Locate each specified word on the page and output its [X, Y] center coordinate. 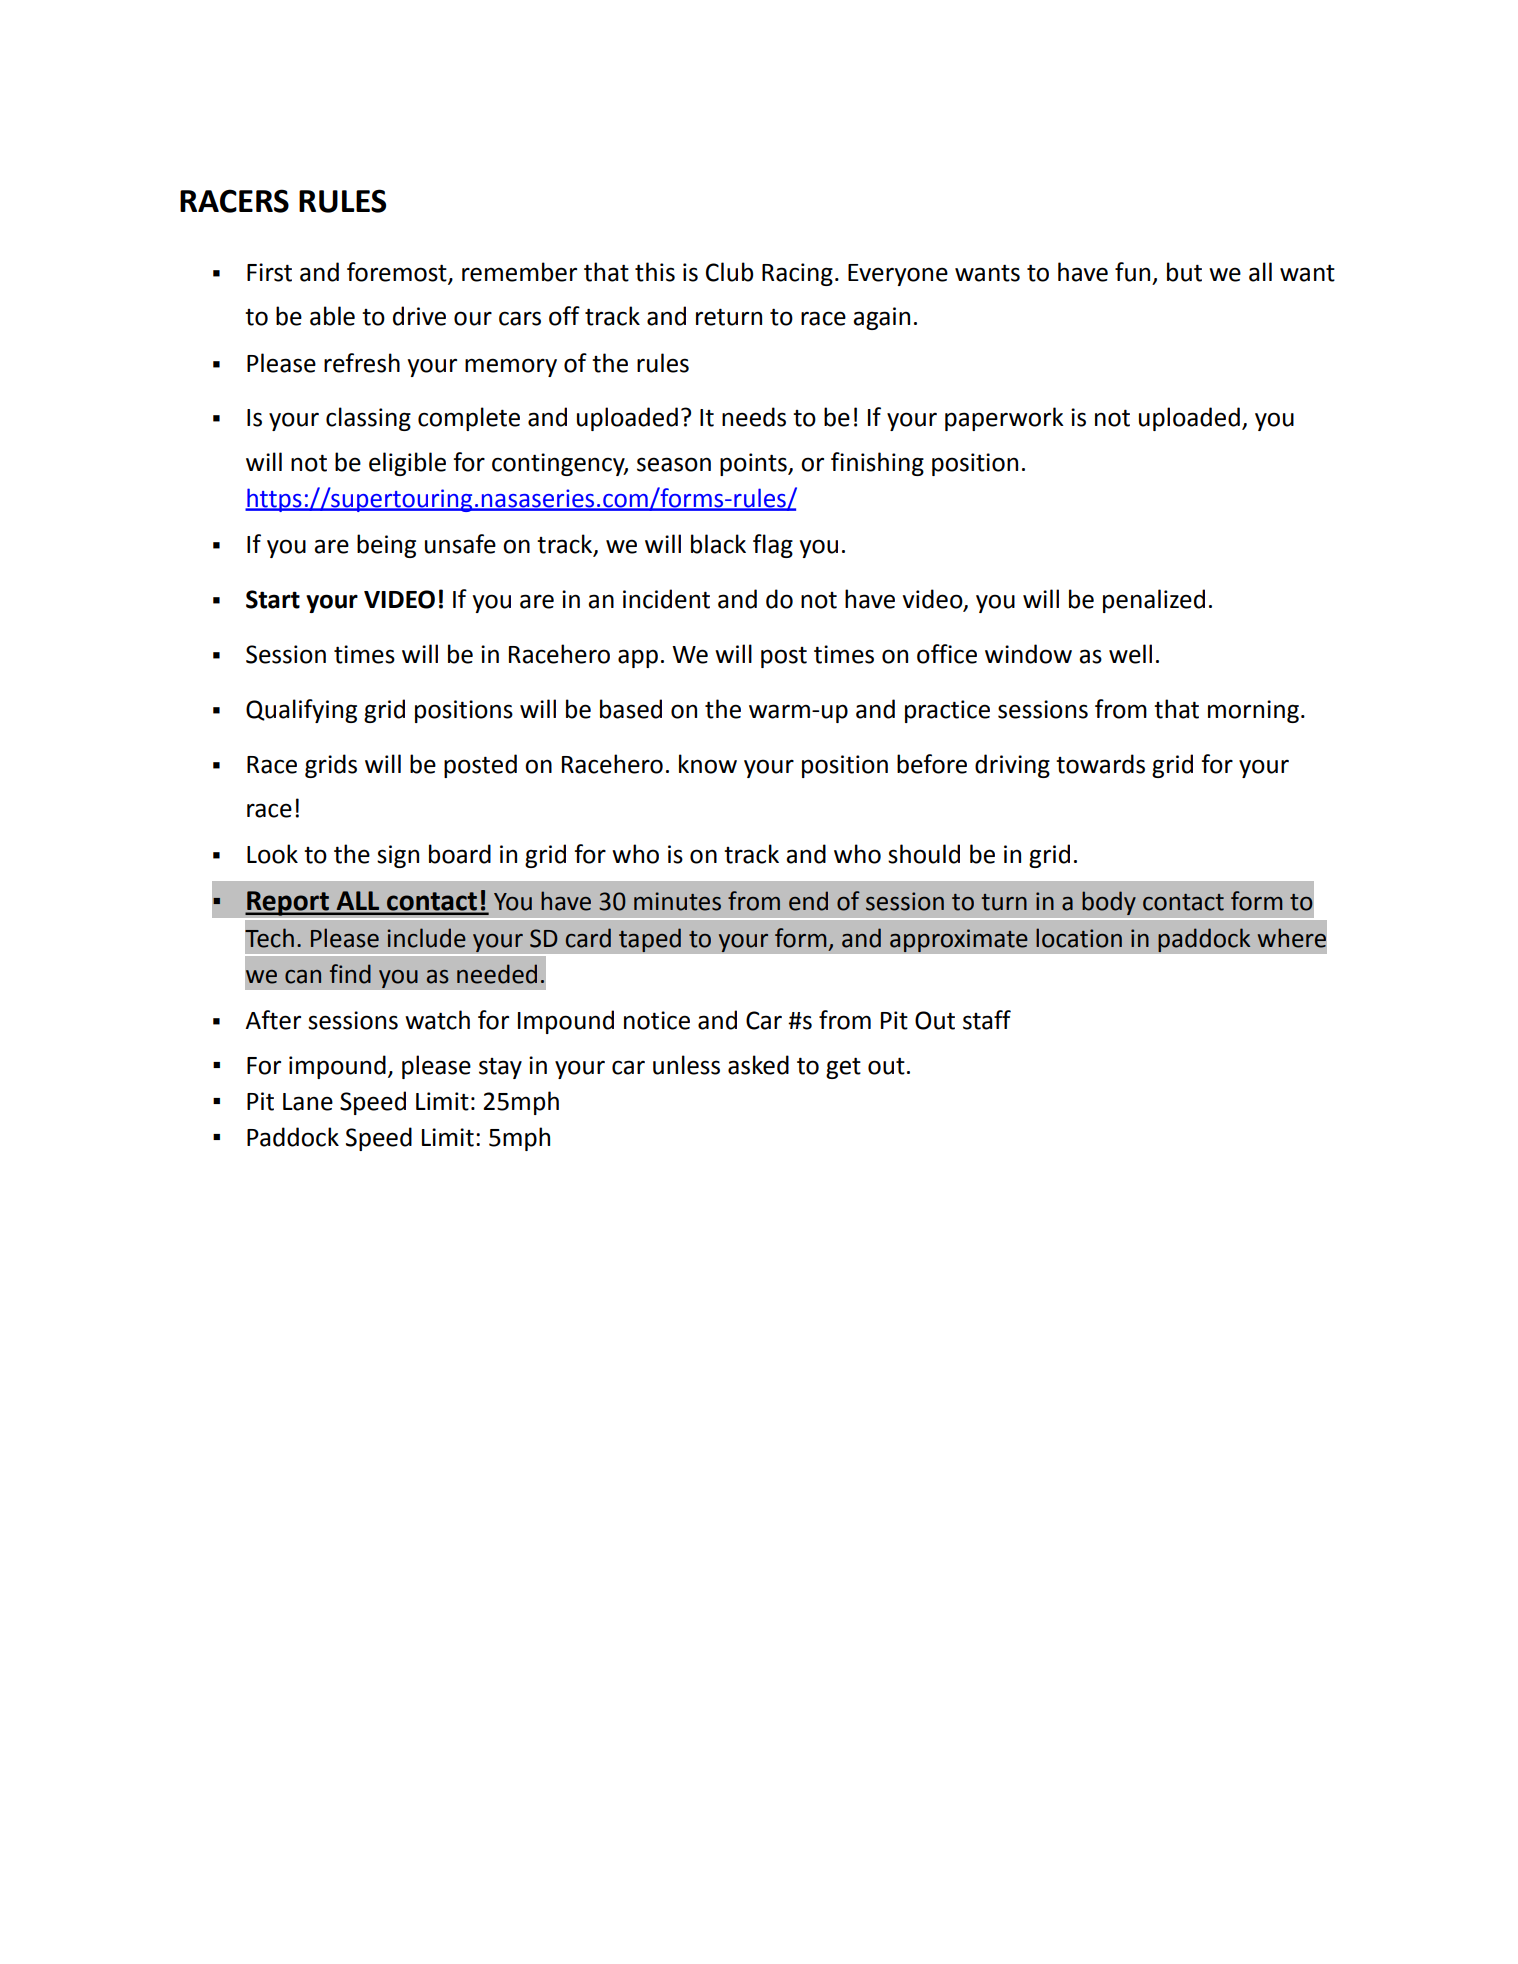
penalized [1154, 601]
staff [987, 1020]
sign [398, 856]
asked [758, 1065]
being [386, 546]
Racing [797, 274]
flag [773, 546]
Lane [308, 1102]
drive [419, 316]
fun [1132, 272]
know [708, 764]
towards [1100, 764]
